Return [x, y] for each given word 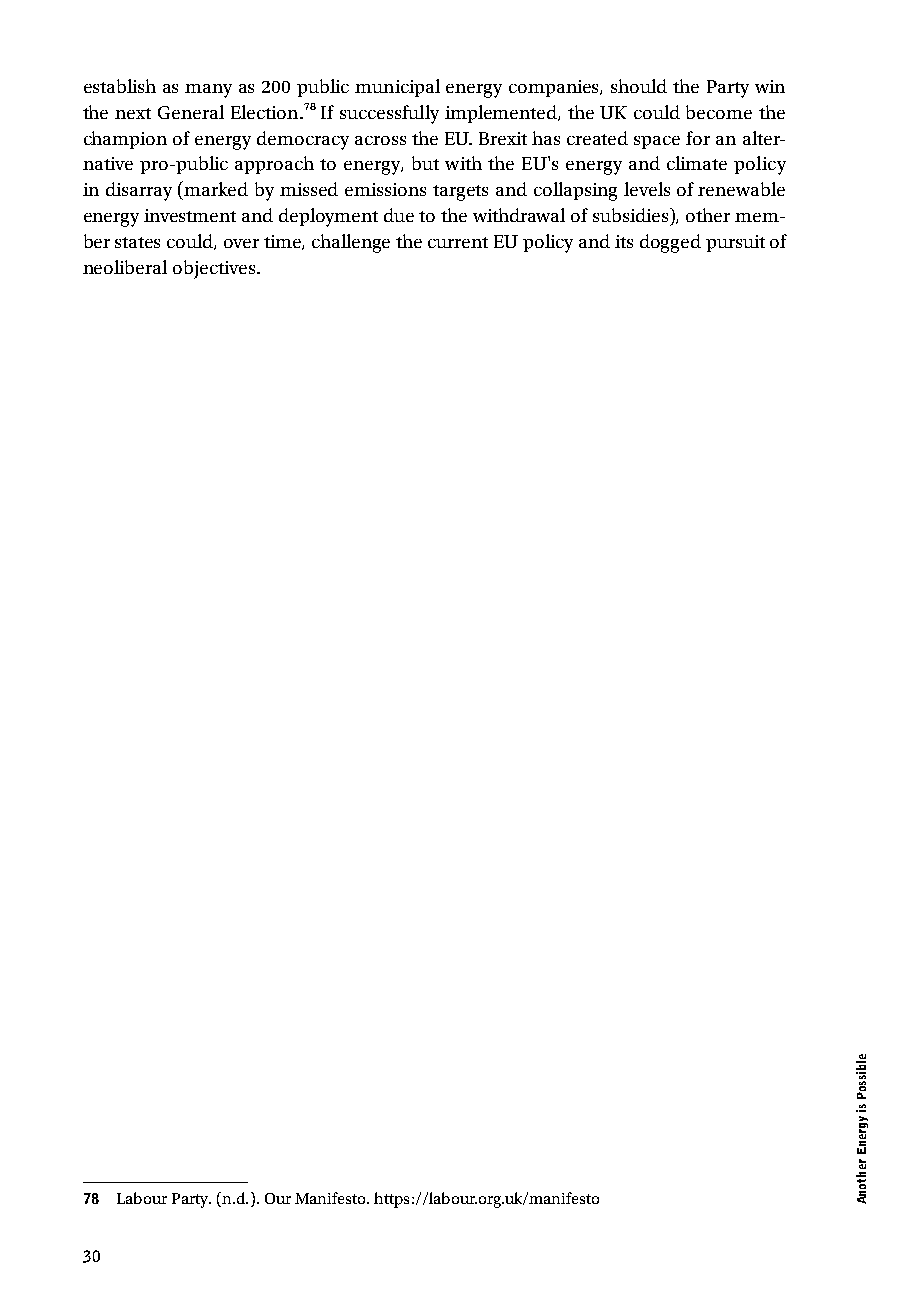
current [458, 242]
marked [216, 189]
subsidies [632, 215]
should [639, 86]
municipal [397, 88]
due [399, 215]
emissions [385, 189]
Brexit [503, 138]
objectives [215, 269]
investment [190, 215]
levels [647, 189]
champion [125, 140]
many [208, 91]
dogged [670, 243]
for [698, 138]
